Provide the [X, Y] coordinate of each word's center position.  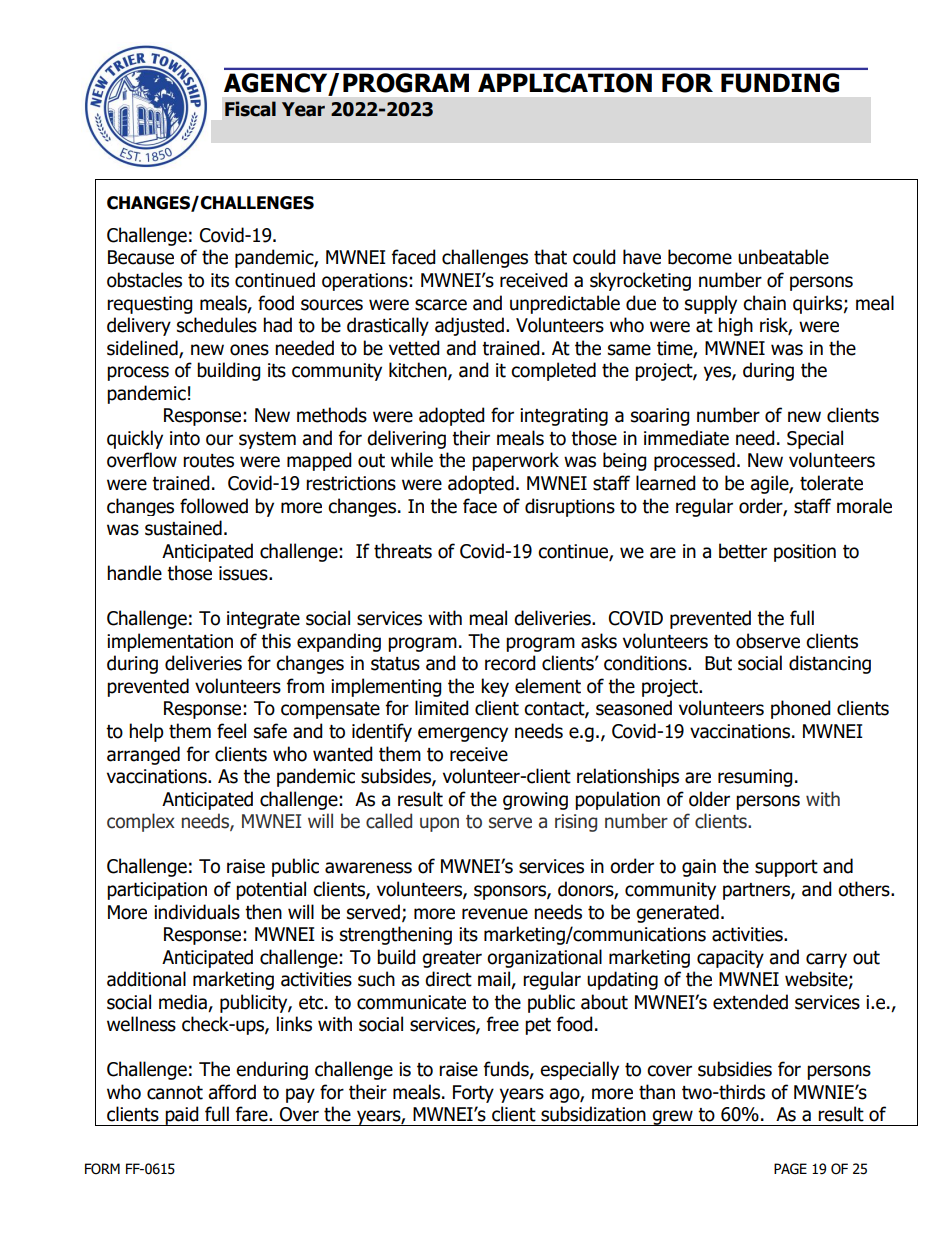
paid [182, 1116]
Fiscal [250, 109]
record [510, 663]
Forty [473, 1094]
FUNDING [780, 83]
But [718, 663]
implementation [170, 642]
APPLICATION [565, 83]
